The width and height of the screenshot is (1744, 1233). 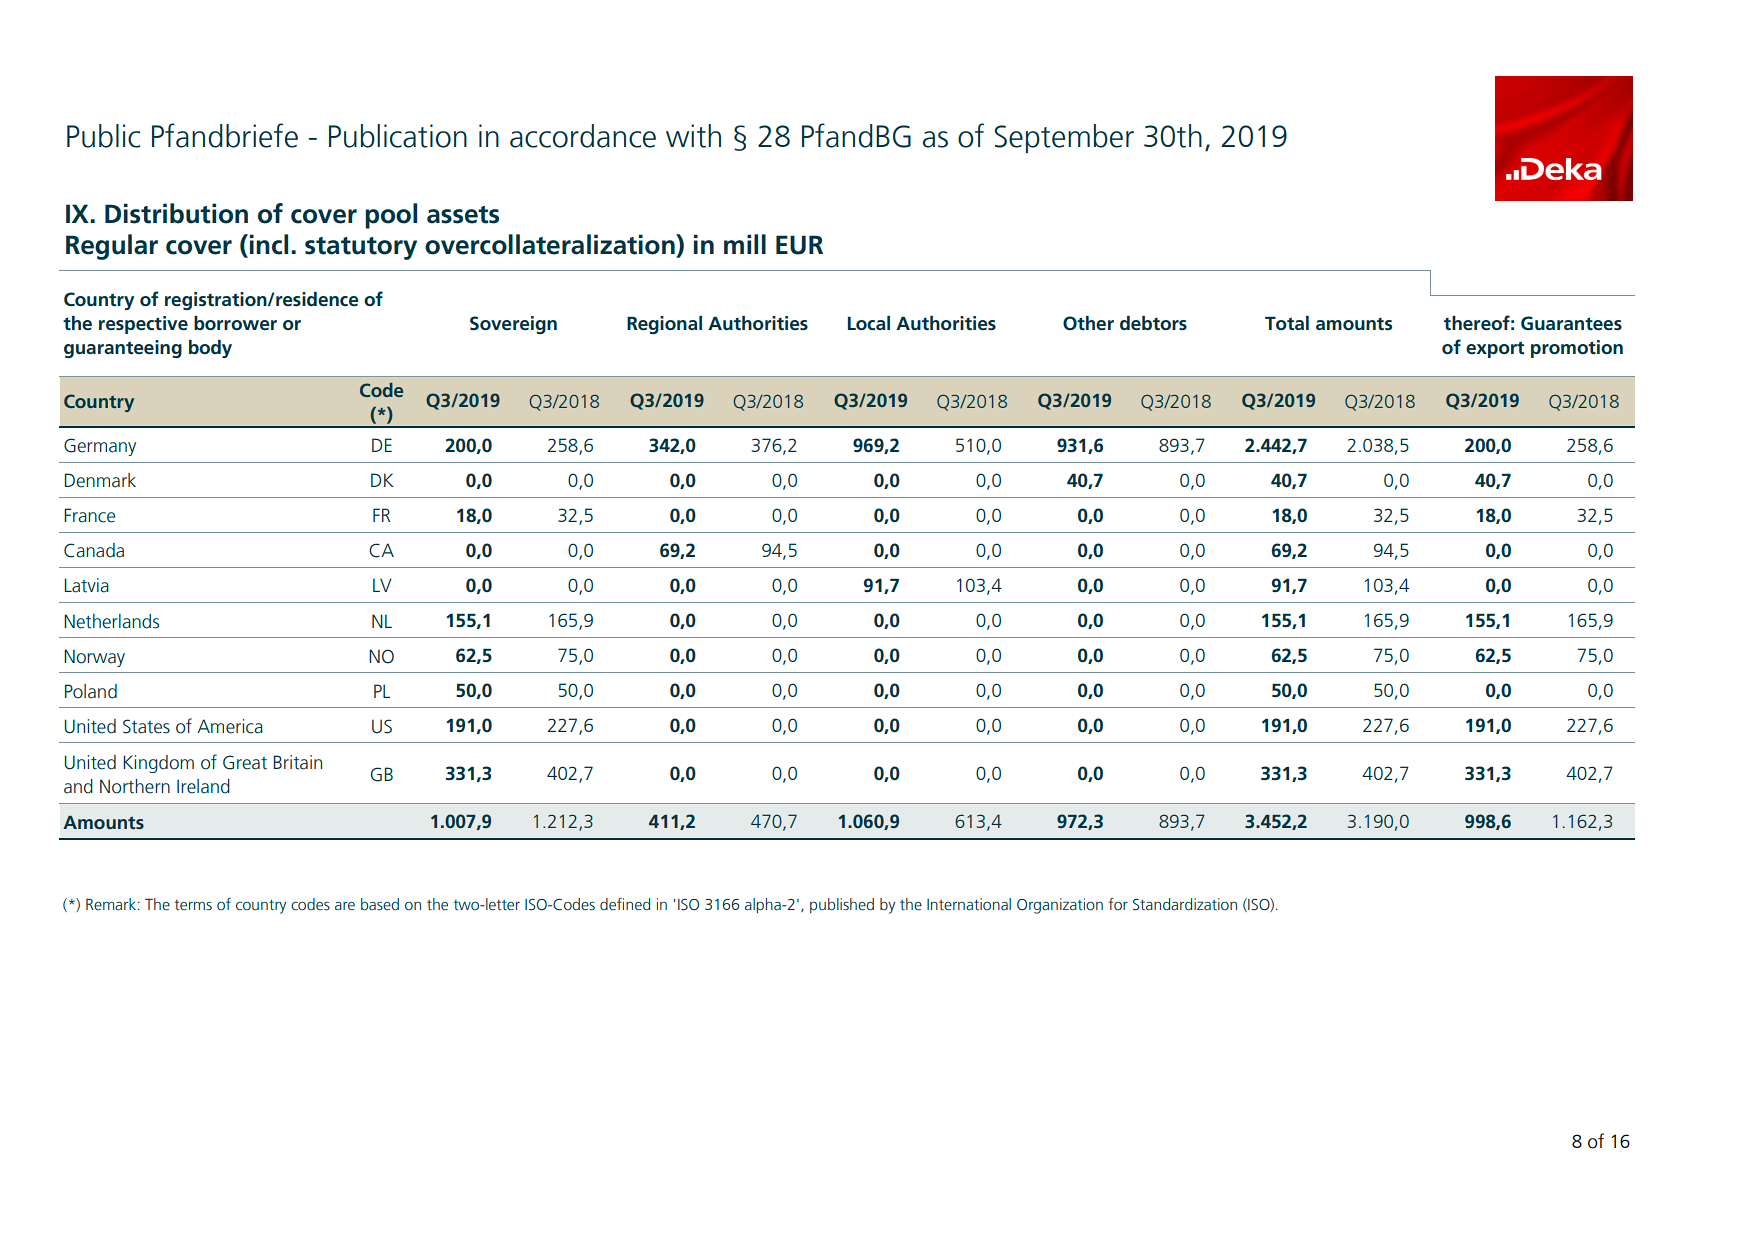 I want to click on published, so click(x=842, y=905).
